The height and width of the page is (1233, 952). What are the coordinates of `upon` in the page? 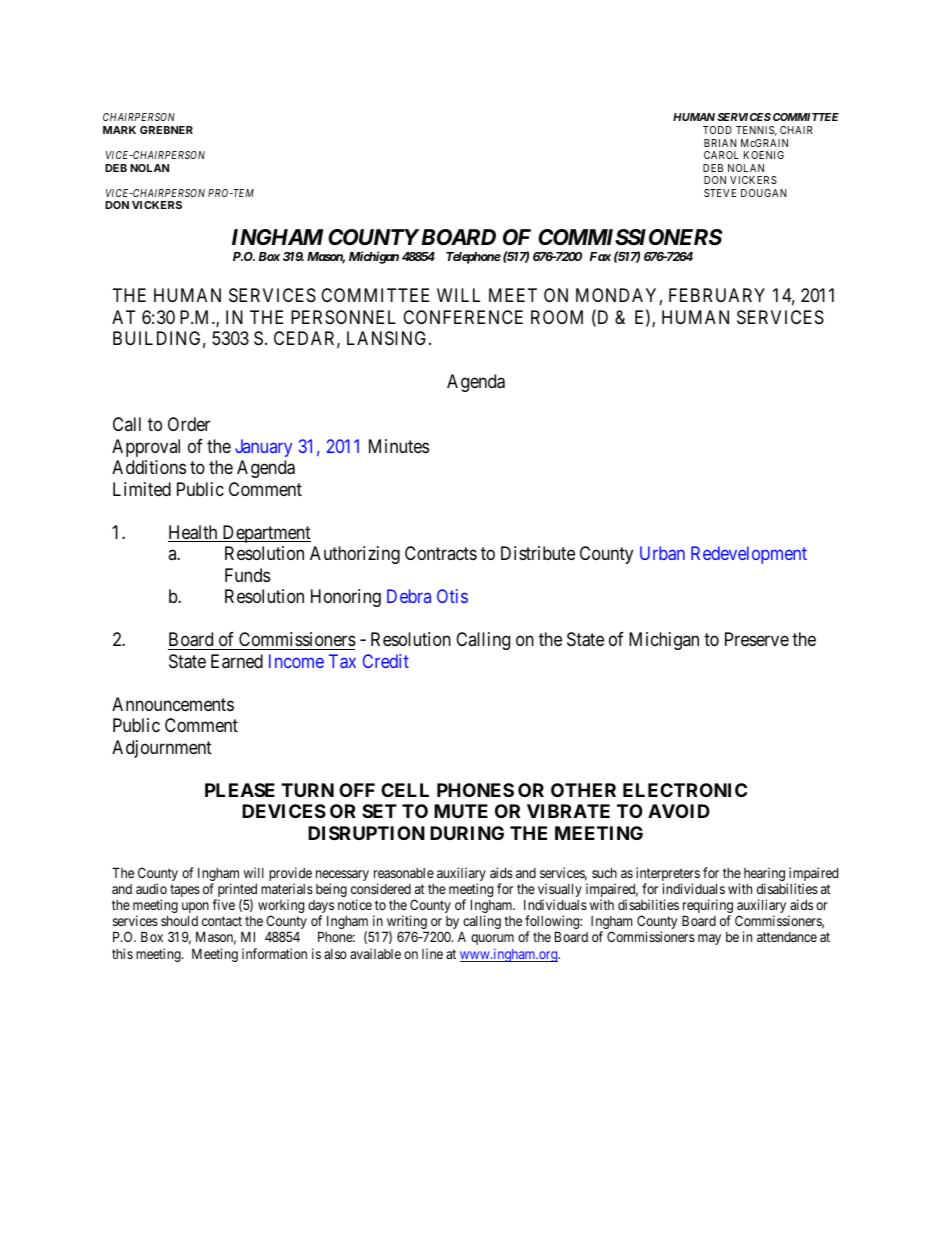 It's located at (195, 909).
